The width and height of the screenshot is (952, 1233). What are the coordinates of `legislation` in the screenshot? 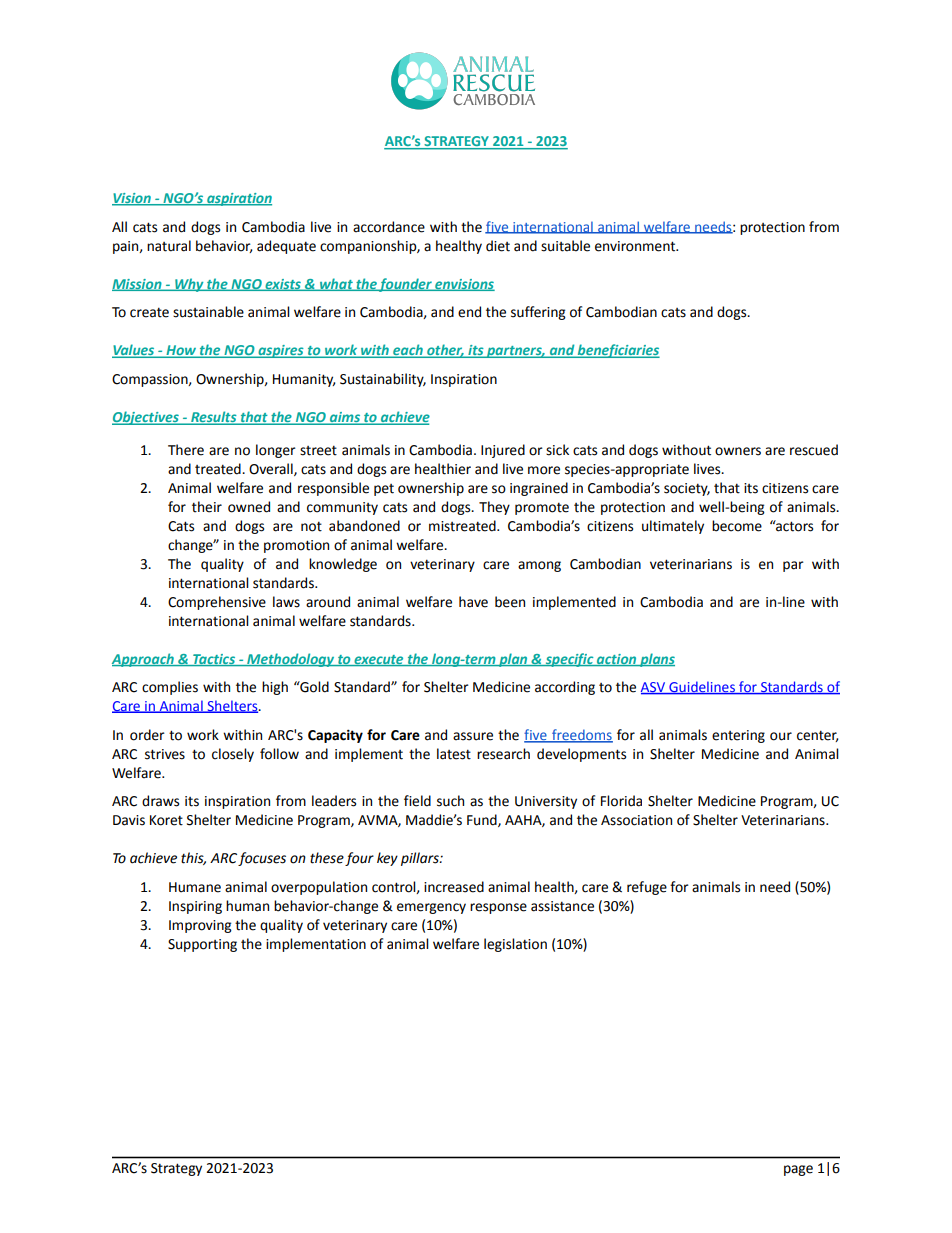 It's located at (515, 945).
